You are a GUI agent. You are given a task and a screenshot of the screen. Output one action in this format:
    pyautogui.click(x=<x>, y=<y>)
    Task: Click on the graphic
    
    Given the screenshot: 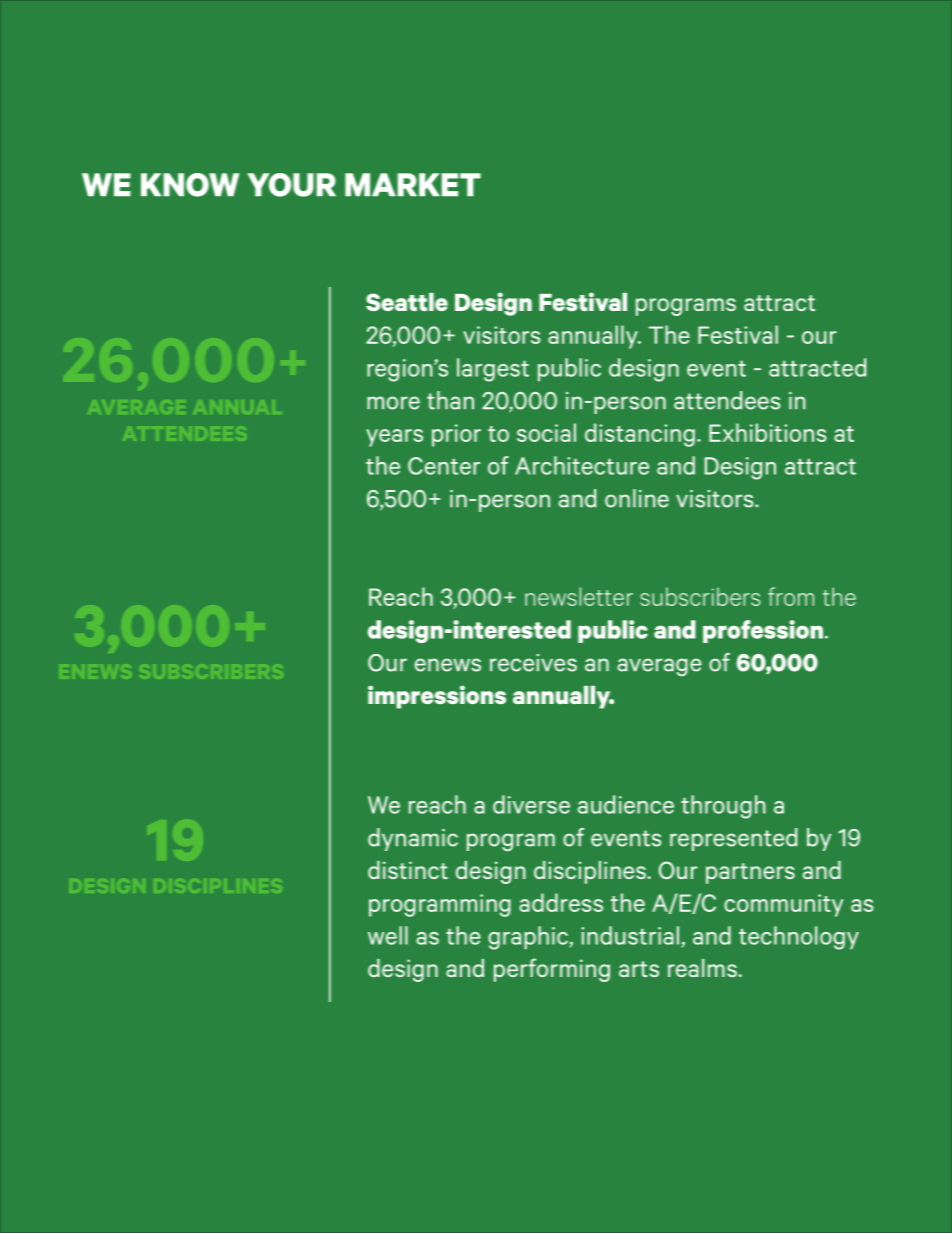 What is the action you would take?
    pyautogui.click(x=528, y=938)
